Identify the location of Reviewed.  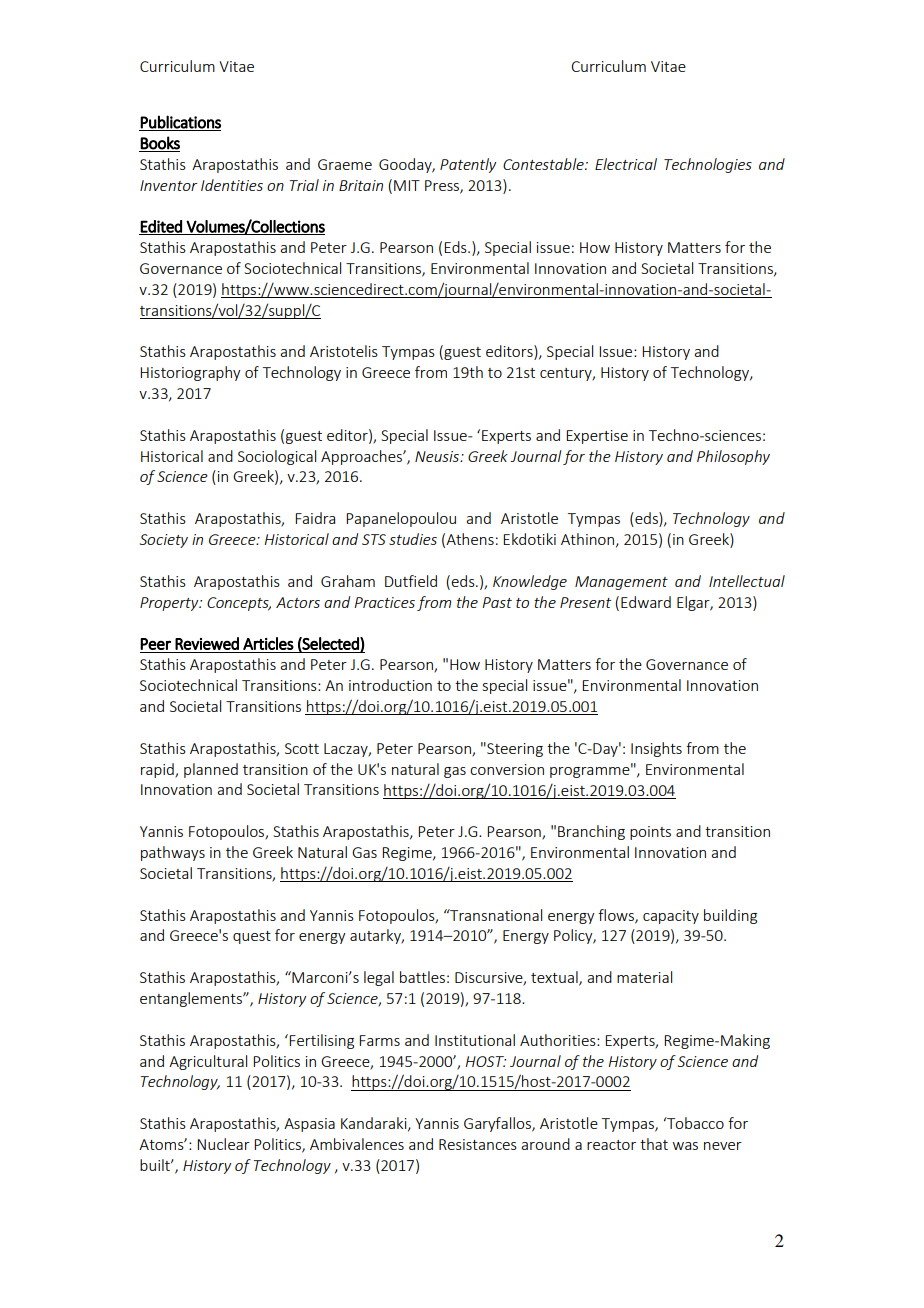
(207, 643).
